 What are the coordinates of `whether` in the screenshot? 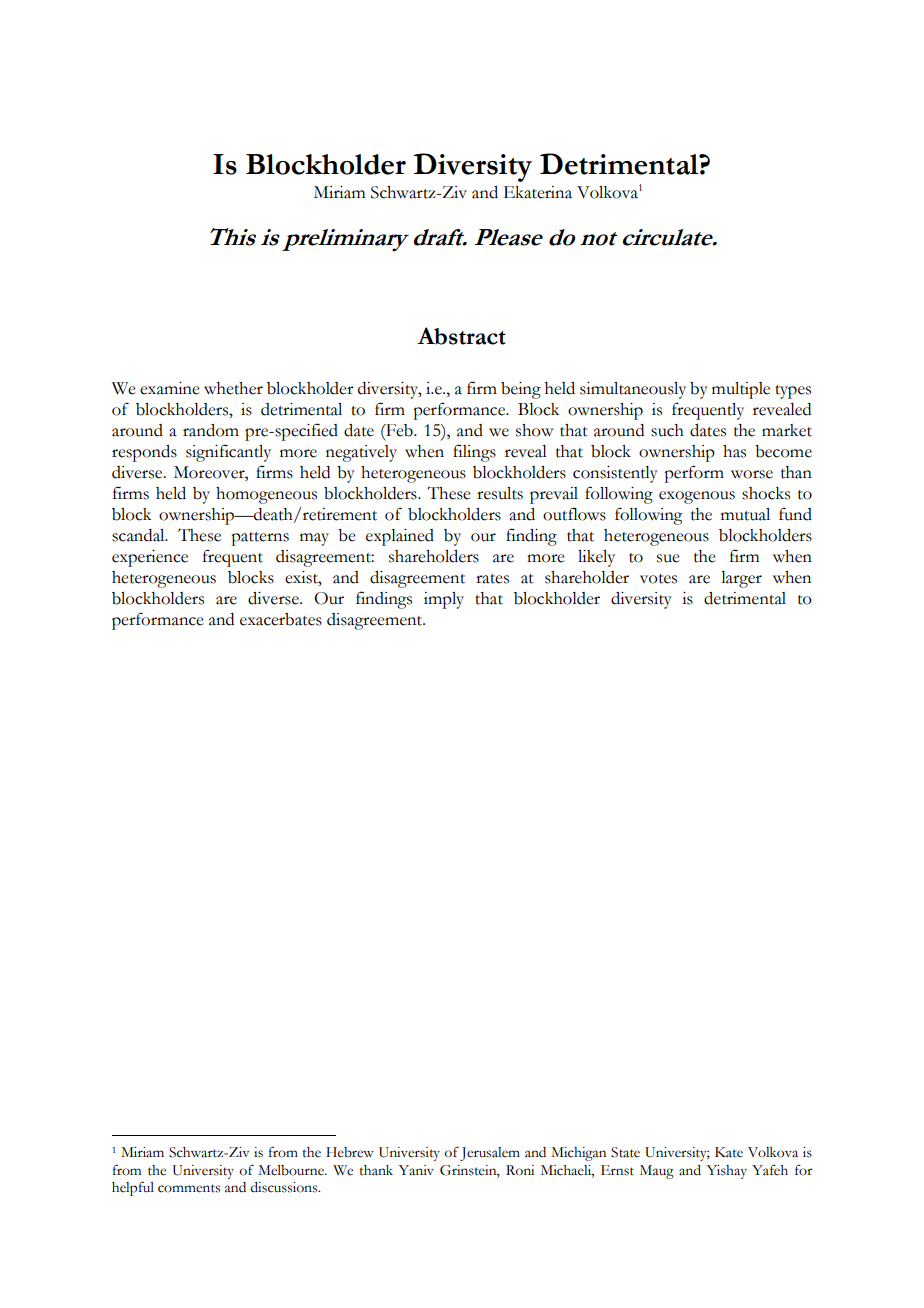 It's located at (233, 388).
